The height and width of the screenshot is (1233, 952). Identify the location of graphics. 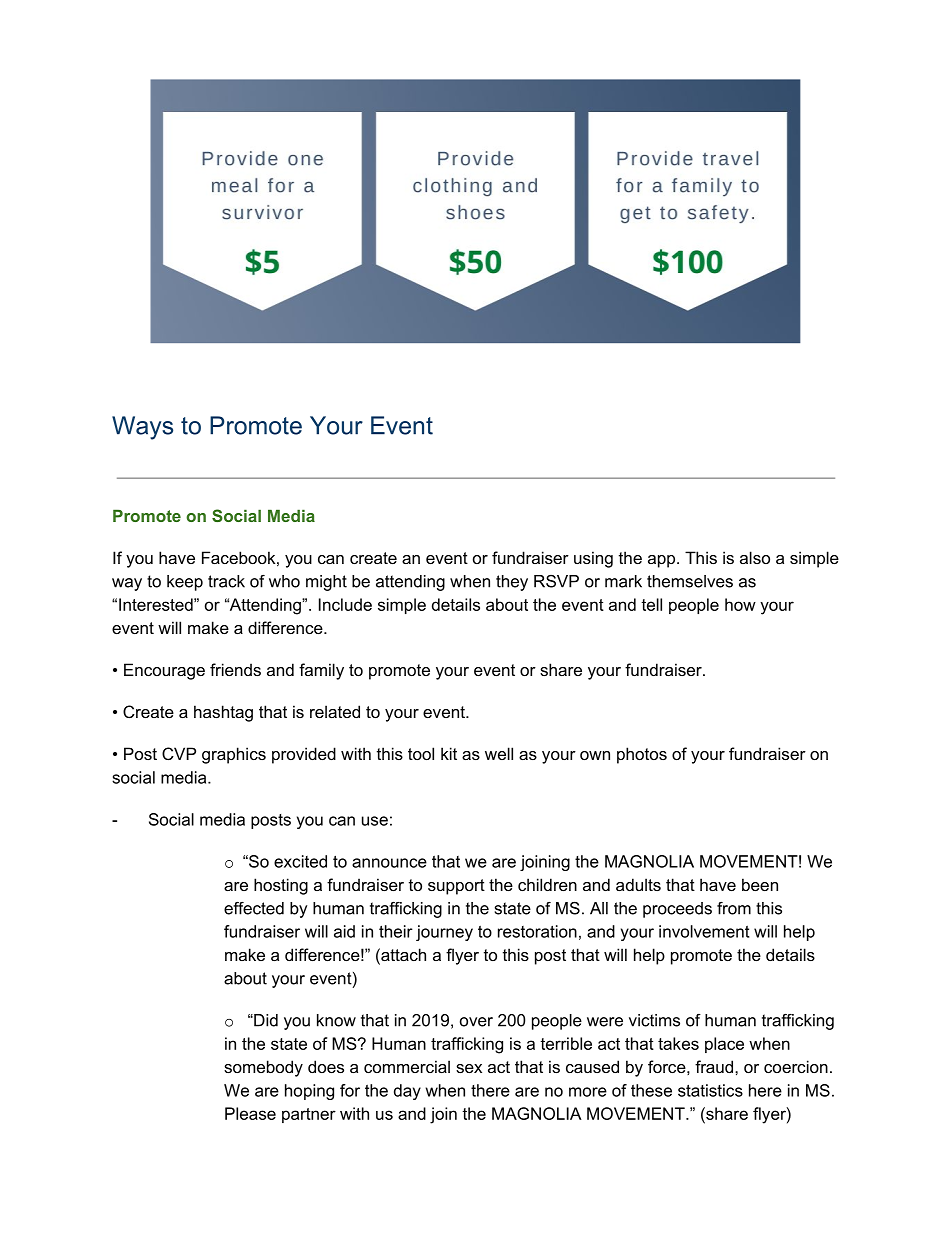
(234, 755).
